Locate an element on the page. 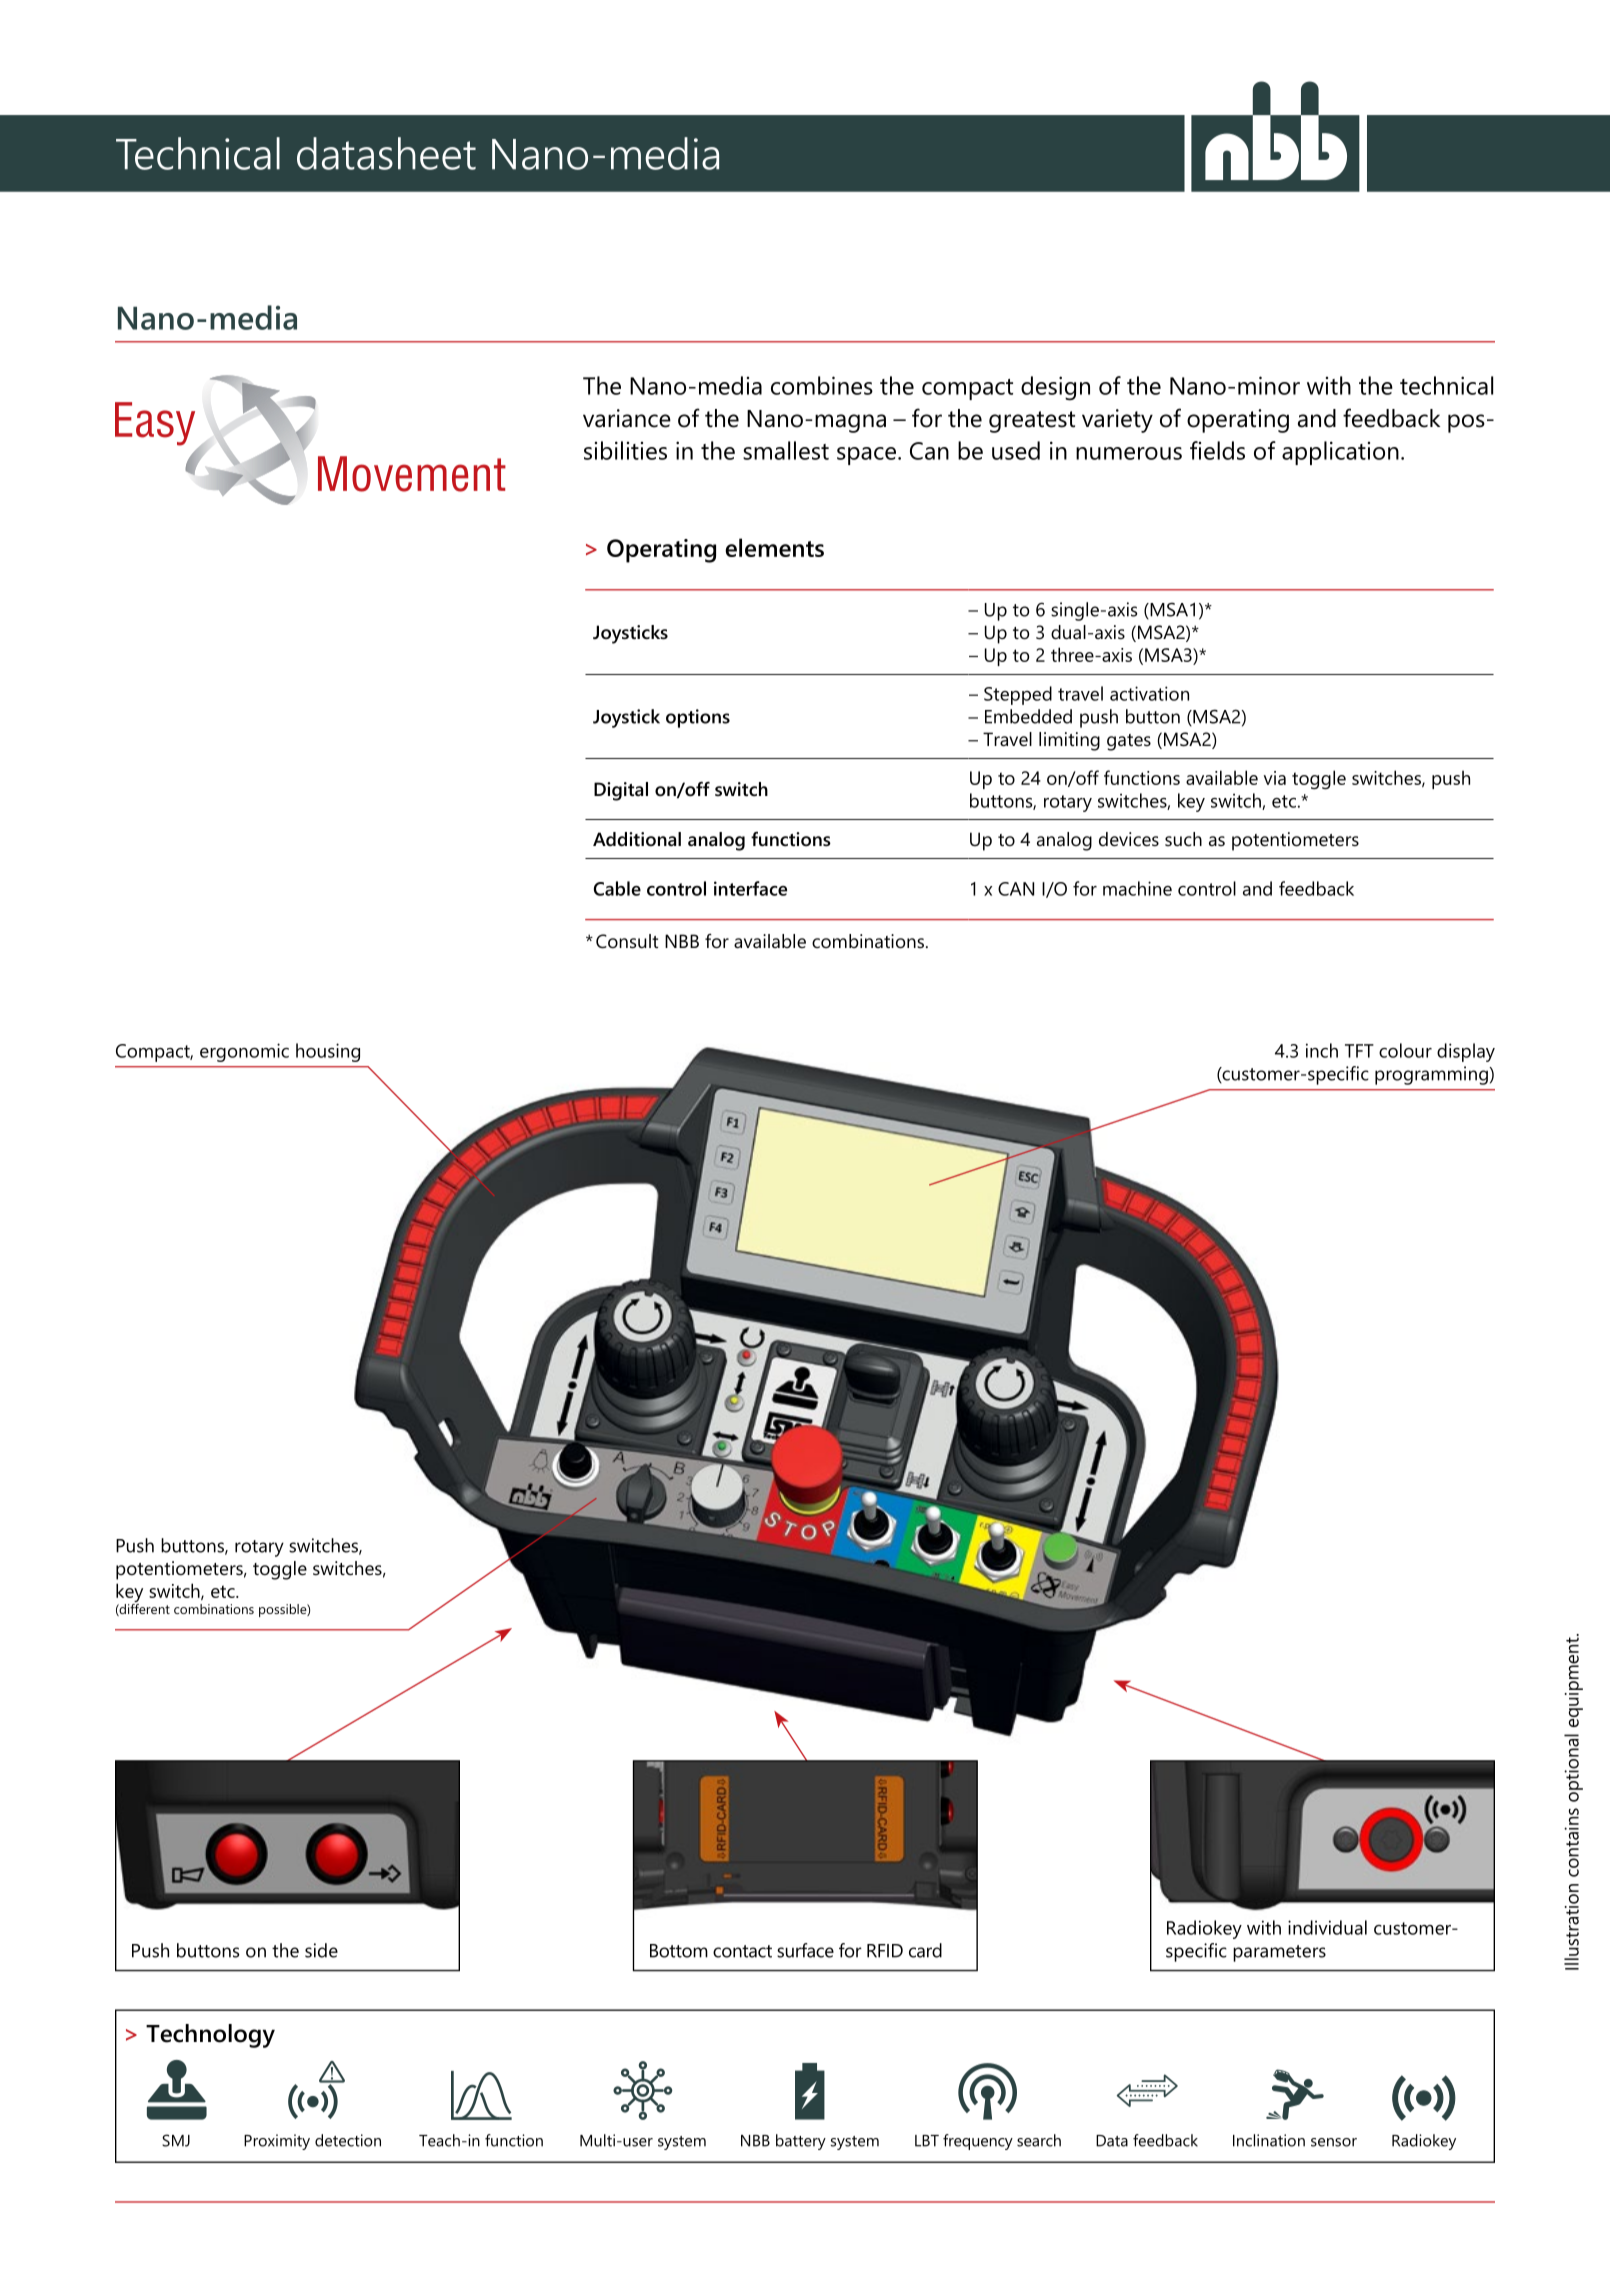  via is located at coordinates (1275, 778).
